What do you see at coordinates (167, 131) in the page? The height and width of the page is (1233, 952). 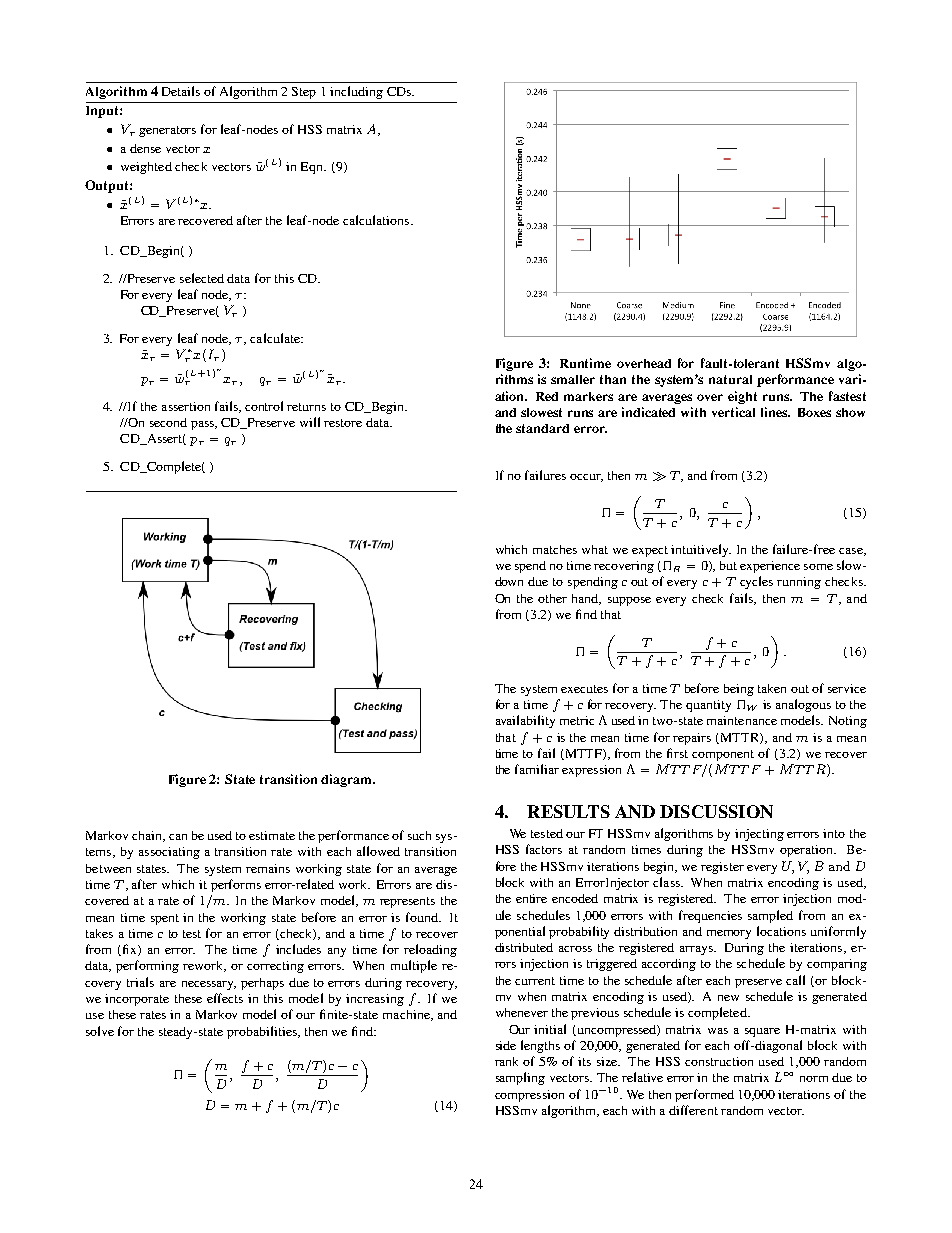 I see `generators` at bounding box center [167, 131].
